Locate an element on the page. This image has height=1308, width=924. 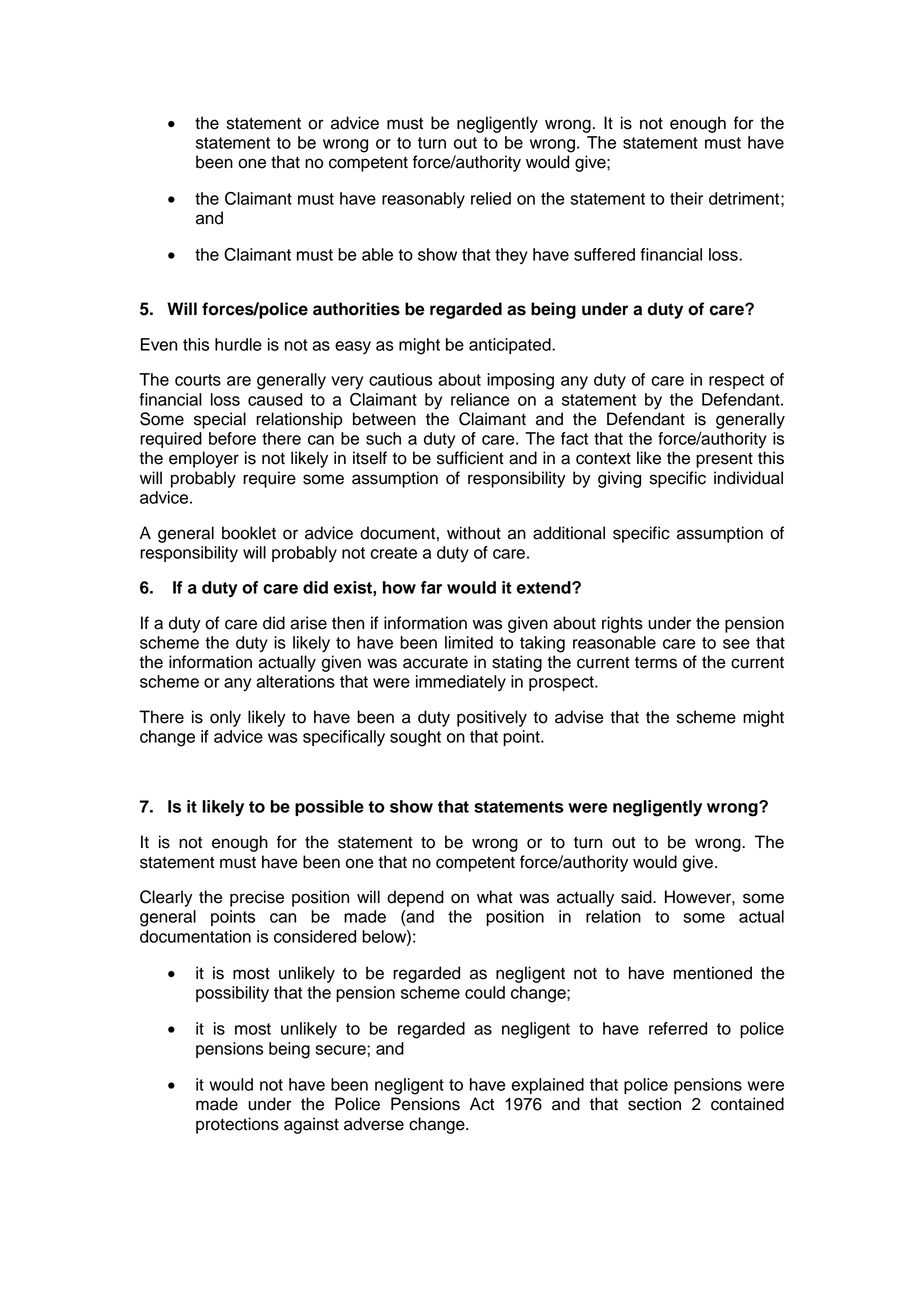
possible is located at coordinates (329, 808).
